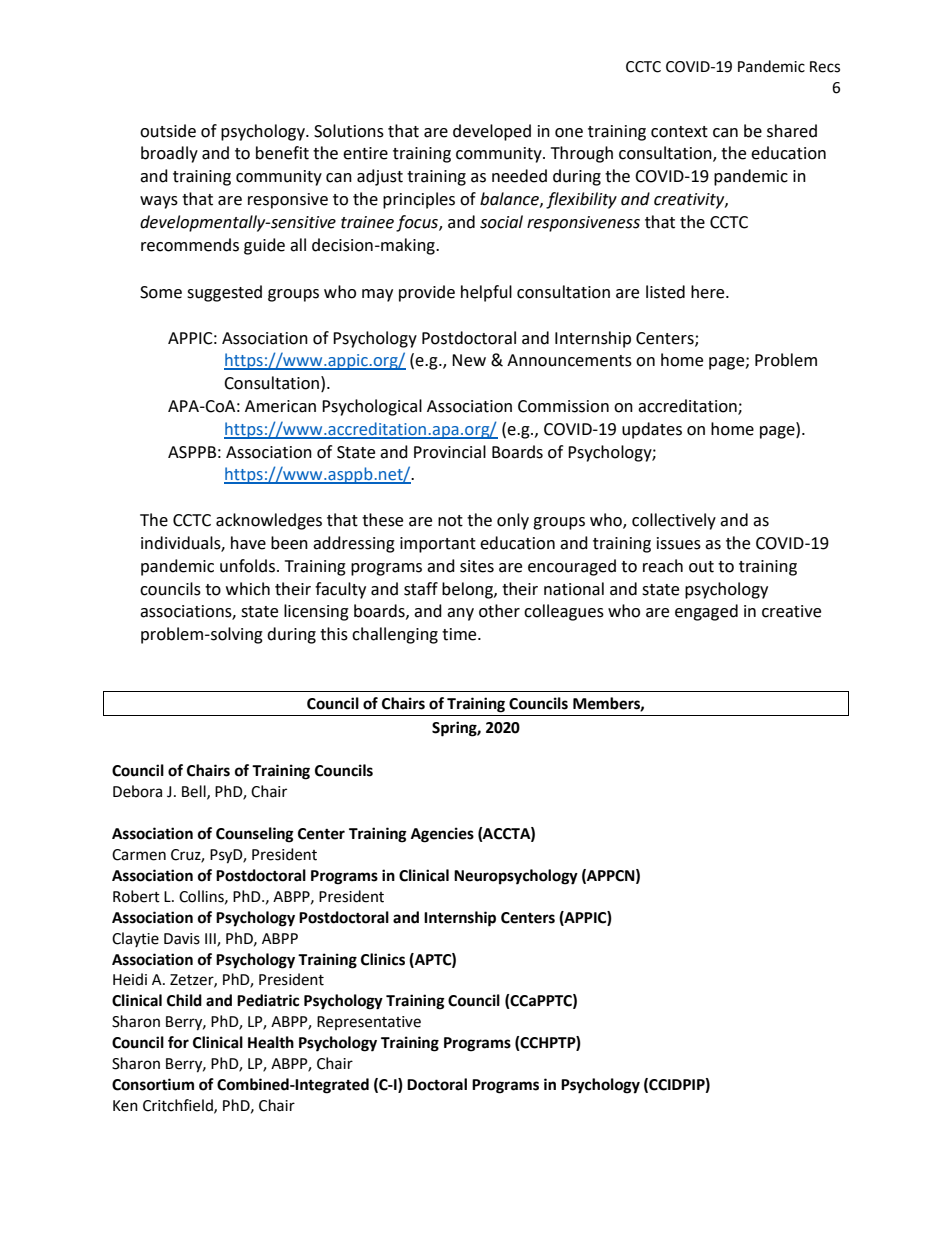 This screenshot has height=1233, width=952. I want to click on engaged, so click(706, 612).
